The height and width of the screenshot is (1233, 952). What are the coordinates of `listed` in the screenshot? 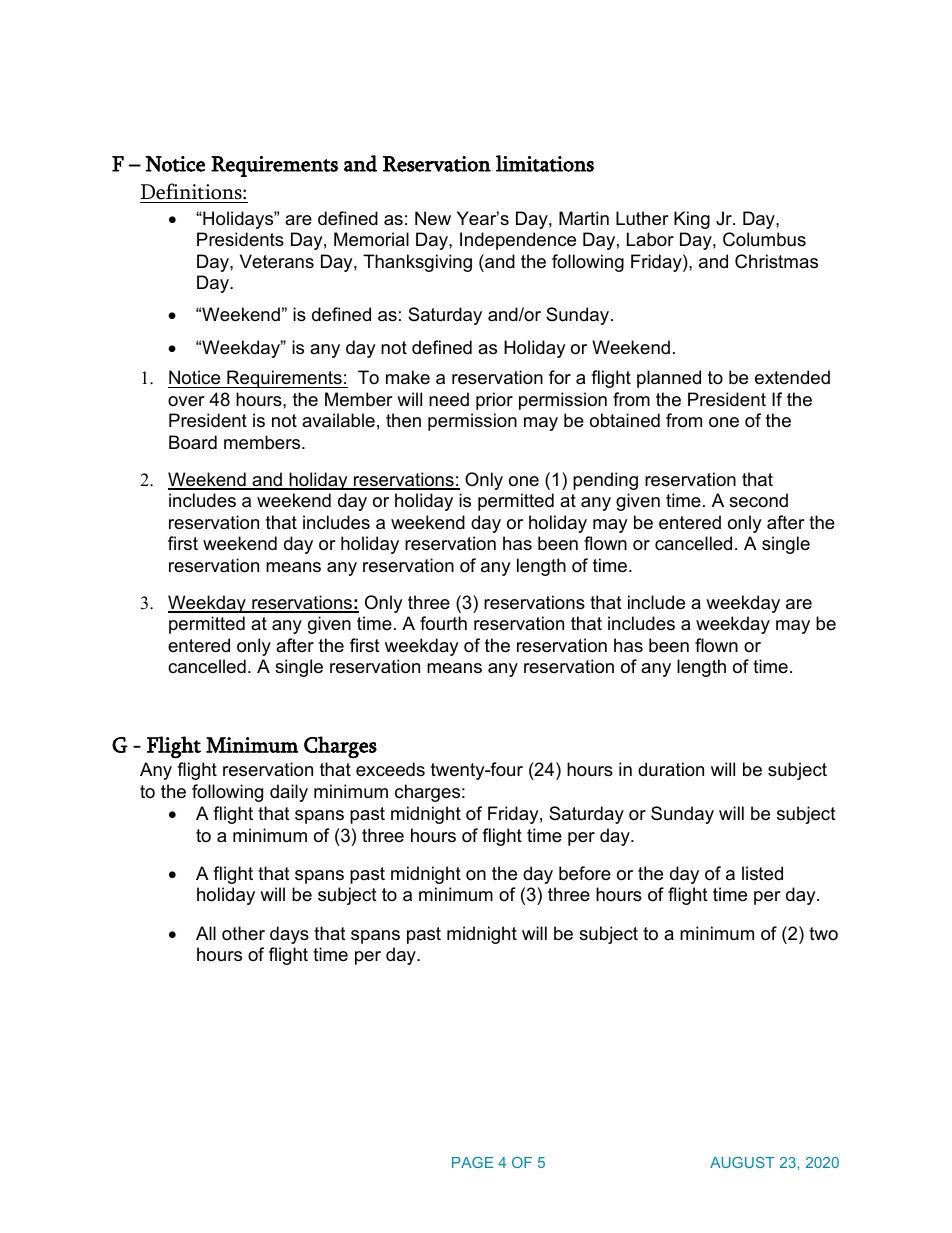 It's located at (762, 873).
